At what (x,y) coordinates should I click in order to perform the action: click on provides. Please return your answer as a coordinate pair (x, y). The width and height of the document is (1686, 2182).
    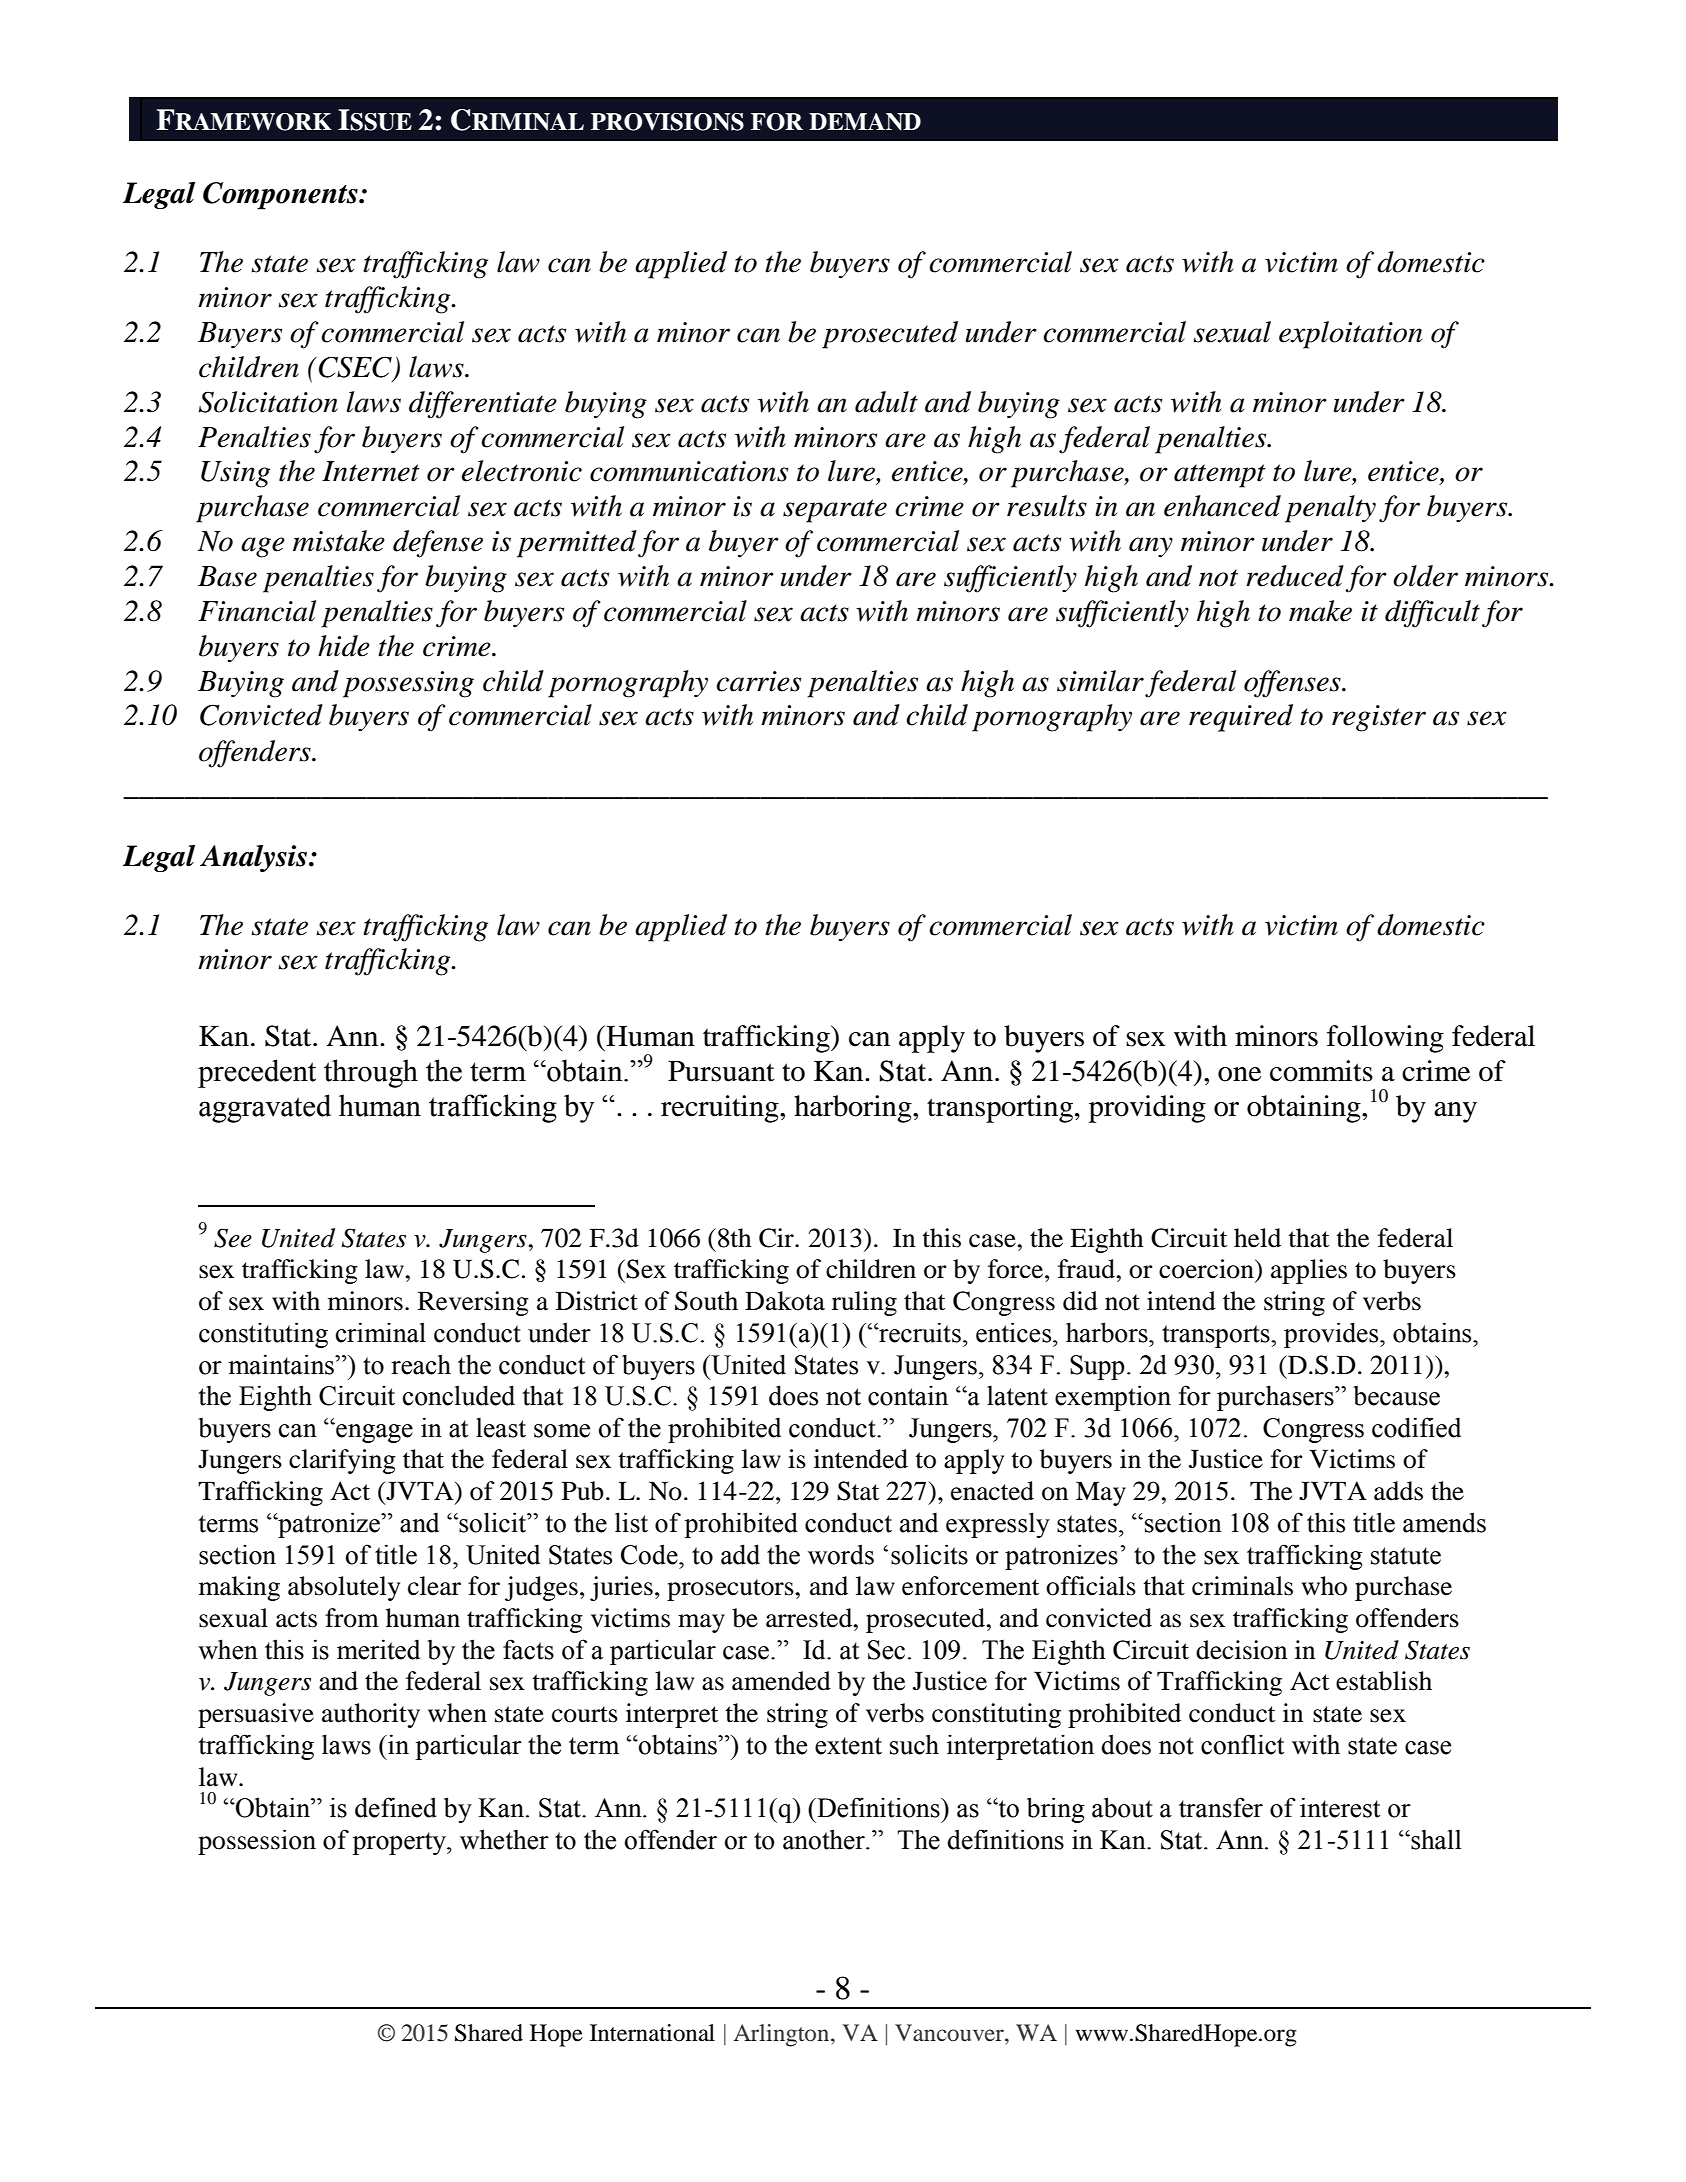
    Looking at the image, I should click on (1332, 1335).
